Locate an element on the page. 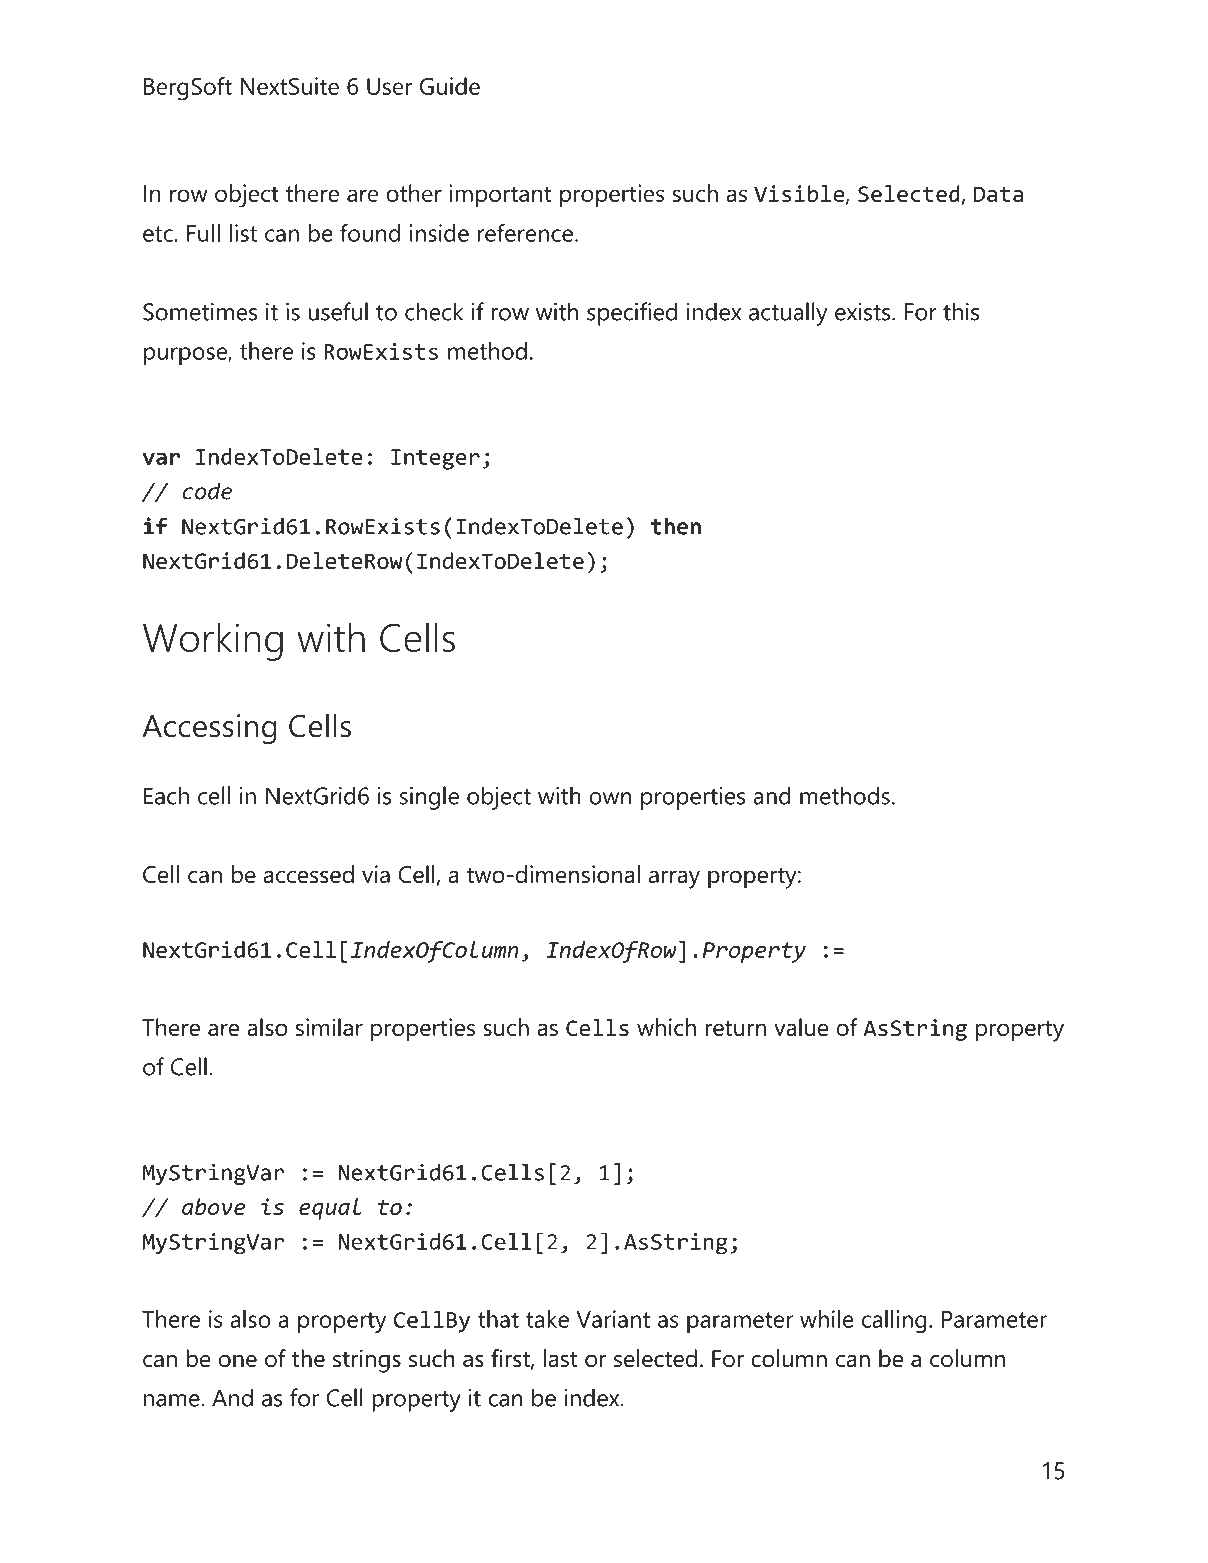  list is located at coordinates (243, 233).
